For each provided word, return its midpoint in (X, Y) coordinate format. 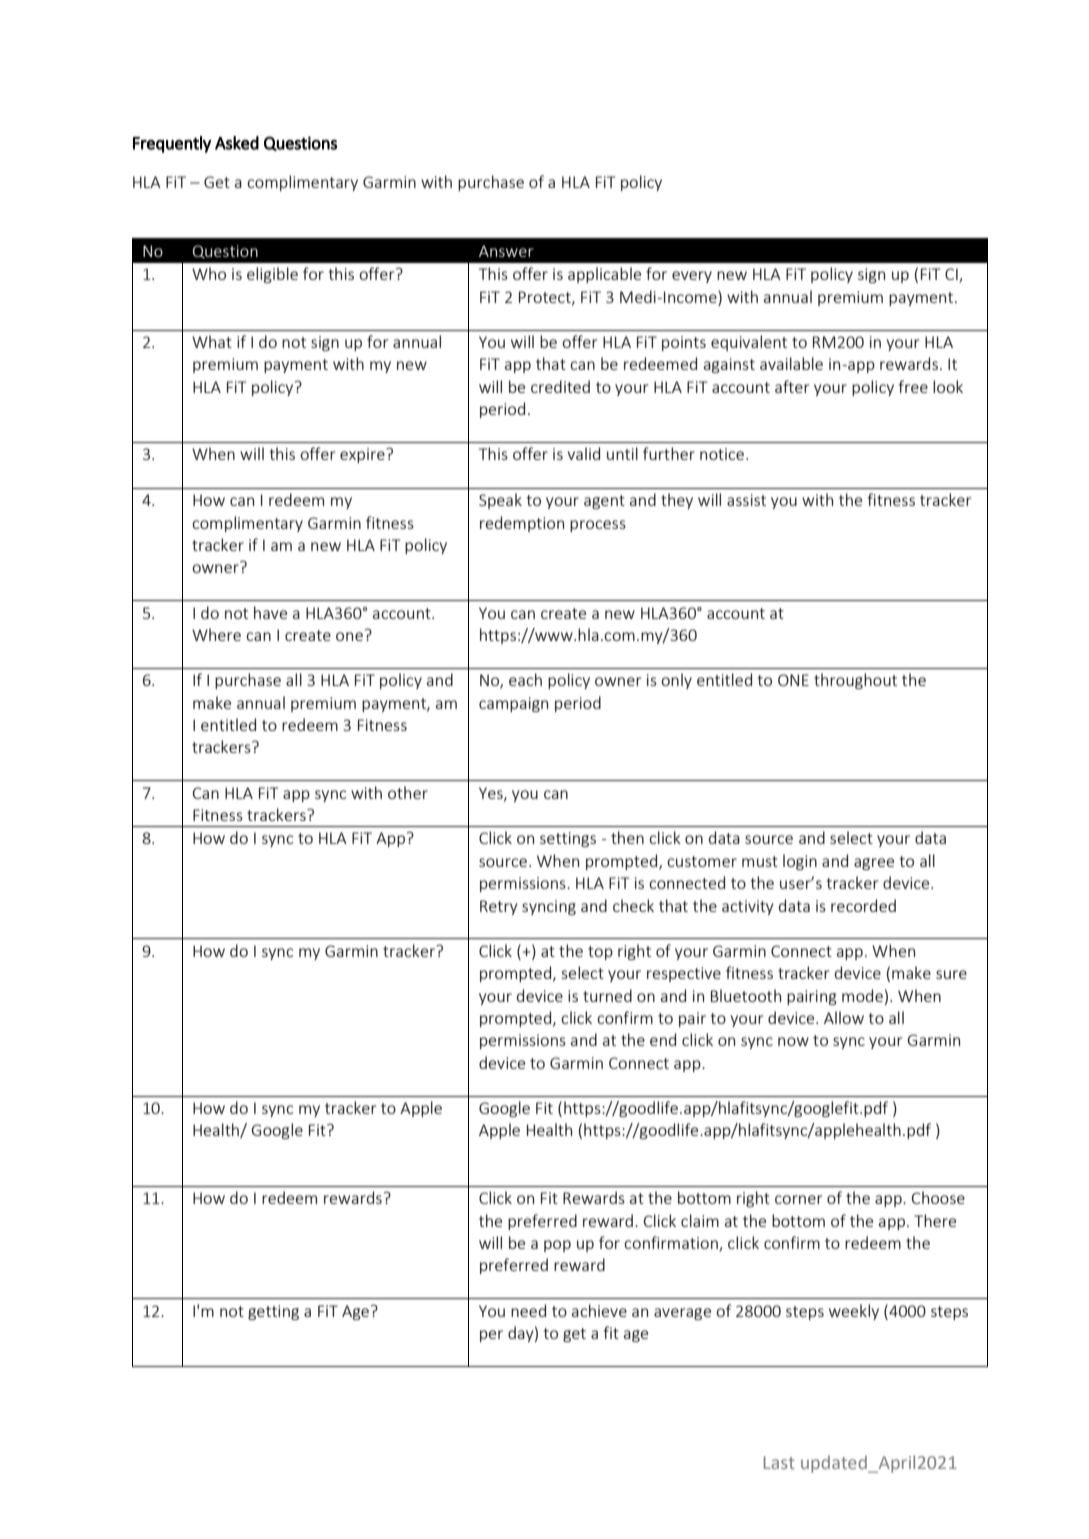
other (408, 792)
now (793, 1041)
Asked (237, 143)
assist (746, 500)
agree (874, 864)
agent (604, 502)
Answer (506, 251)
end (663, 1039)
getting (273, 1312)
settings (568, 839)
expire (363, 455)
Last (779, 1462)
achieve (599, 1310)
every (692, 277)
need (528, 1310)
